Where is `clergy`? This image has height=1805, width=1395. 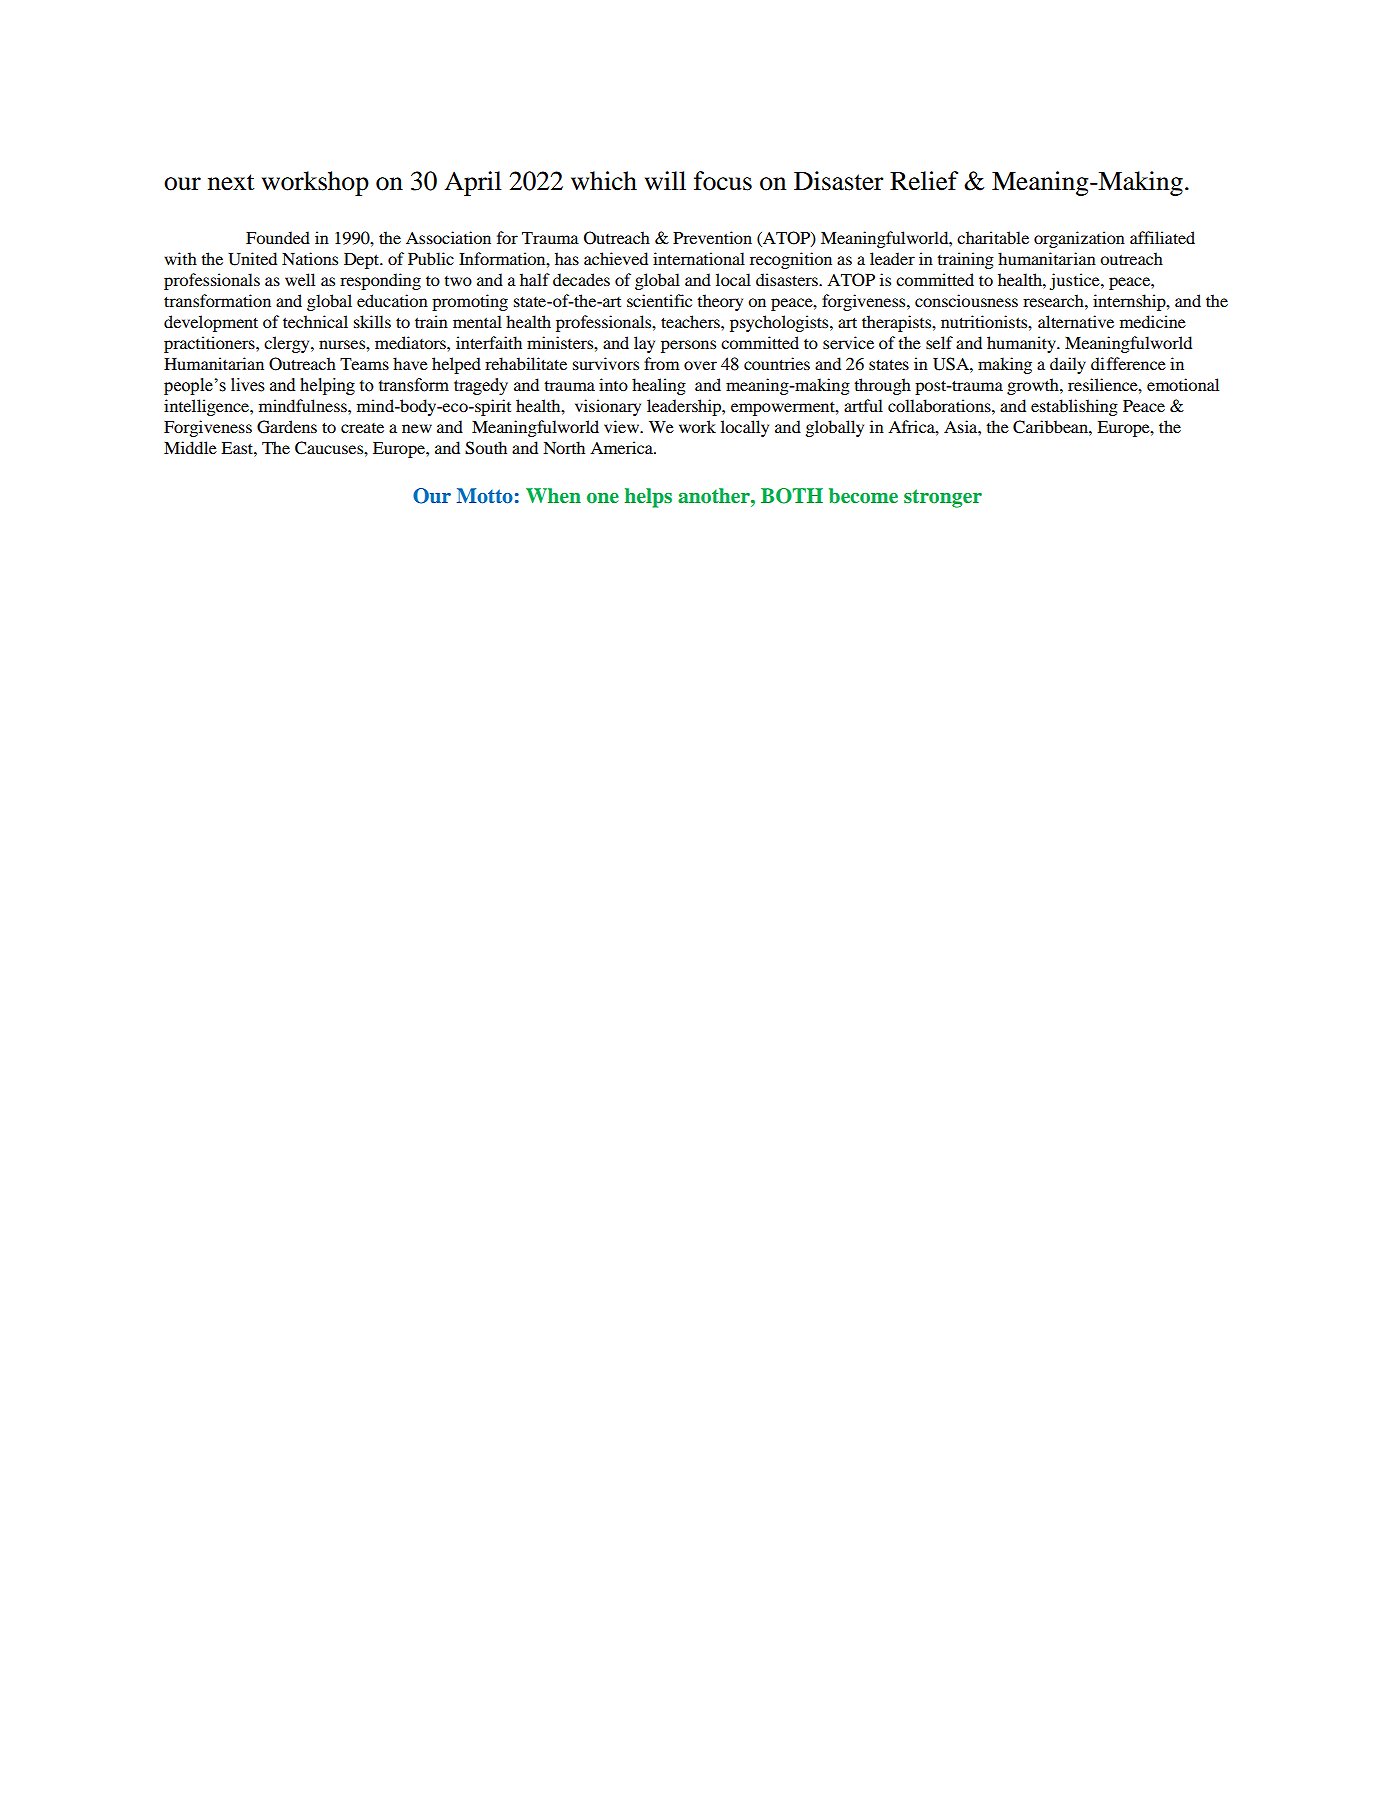
clergy is located at coordinates (288, 344).
